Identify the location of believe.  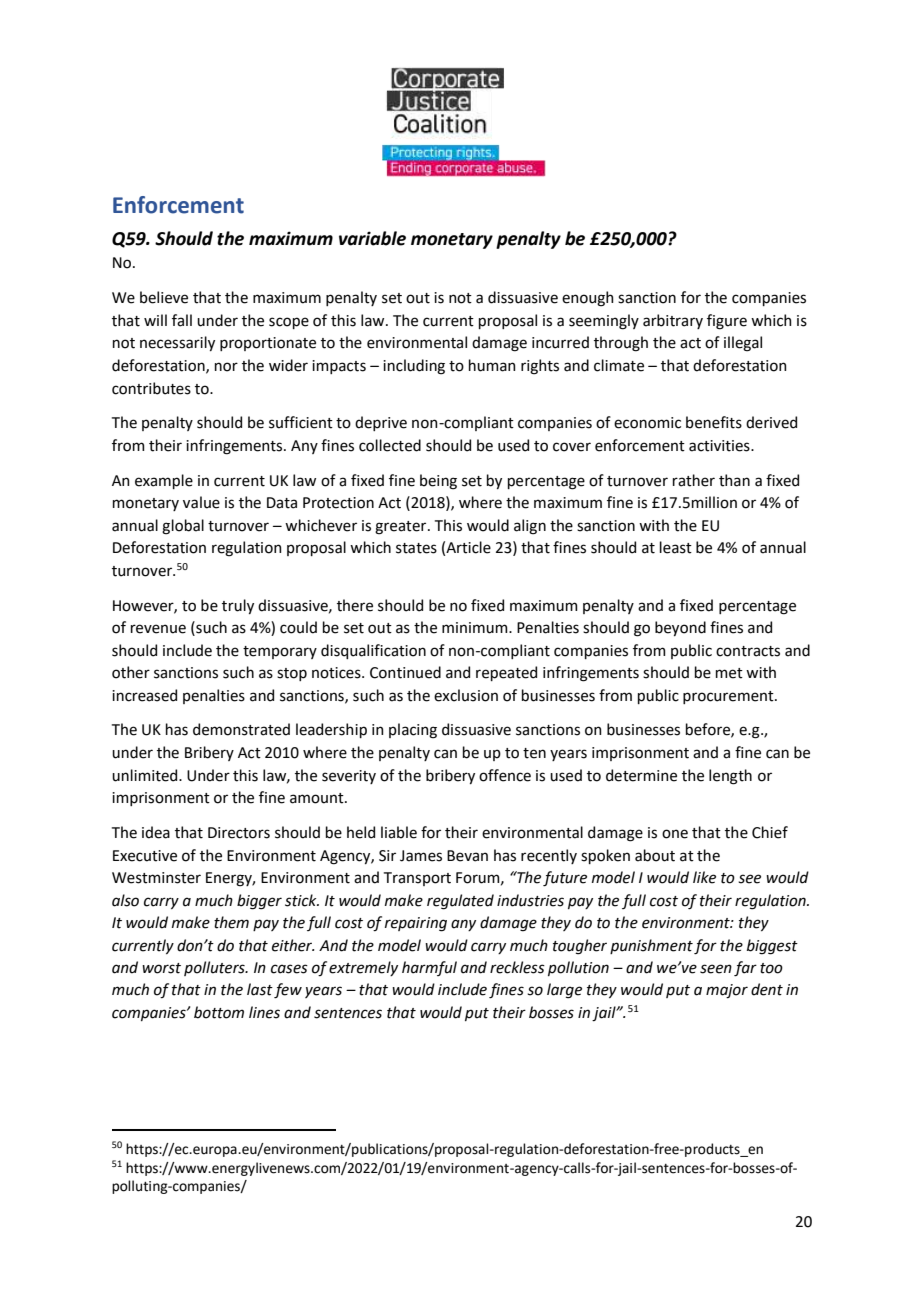
(164, 297).
